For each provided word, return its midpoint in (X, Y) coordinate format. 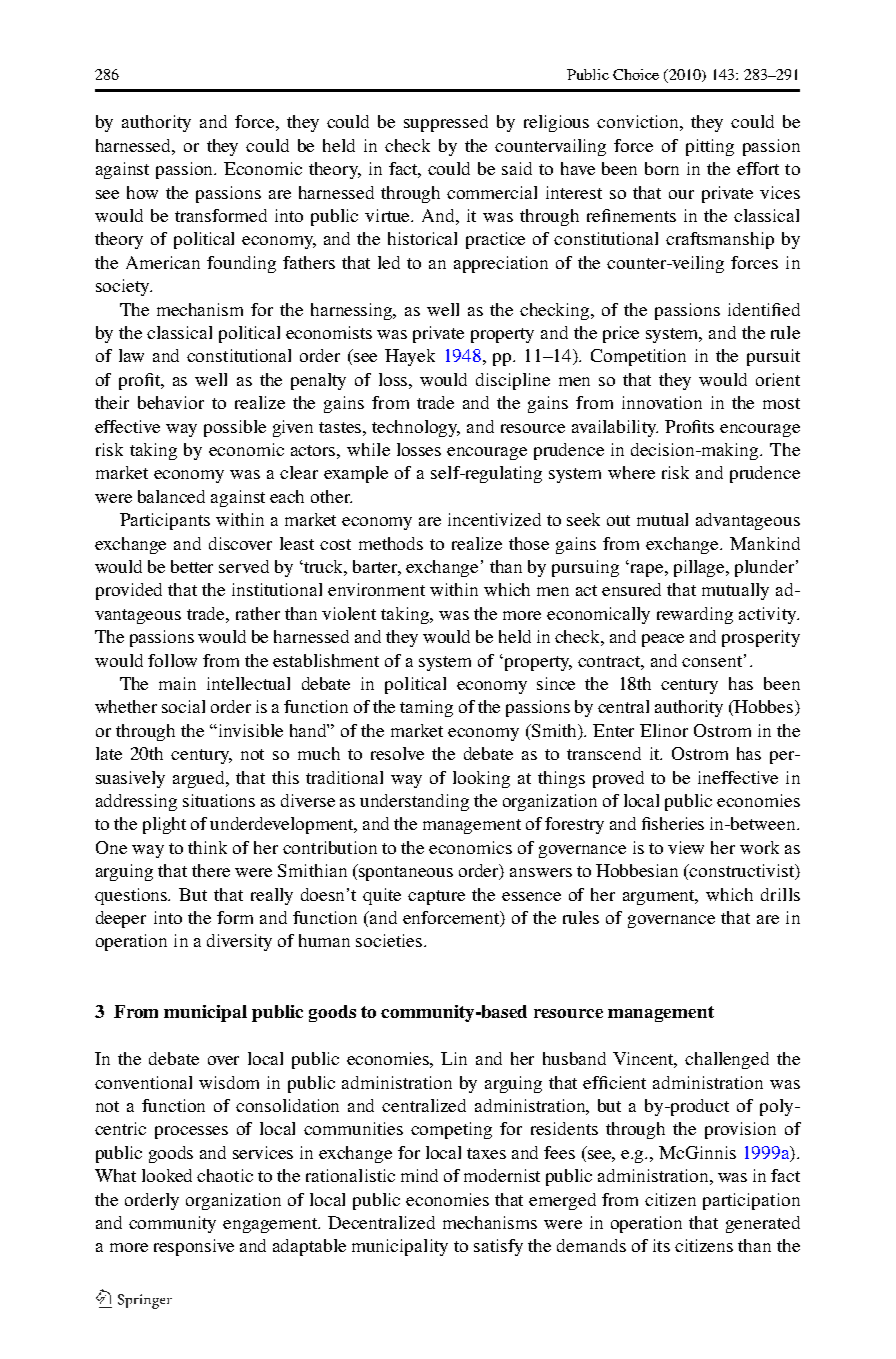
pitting (710, 147)
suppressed (446, 123)
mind (419, 1175)
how (142, 192)
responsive (194, 1247)
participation (751, 1201)
